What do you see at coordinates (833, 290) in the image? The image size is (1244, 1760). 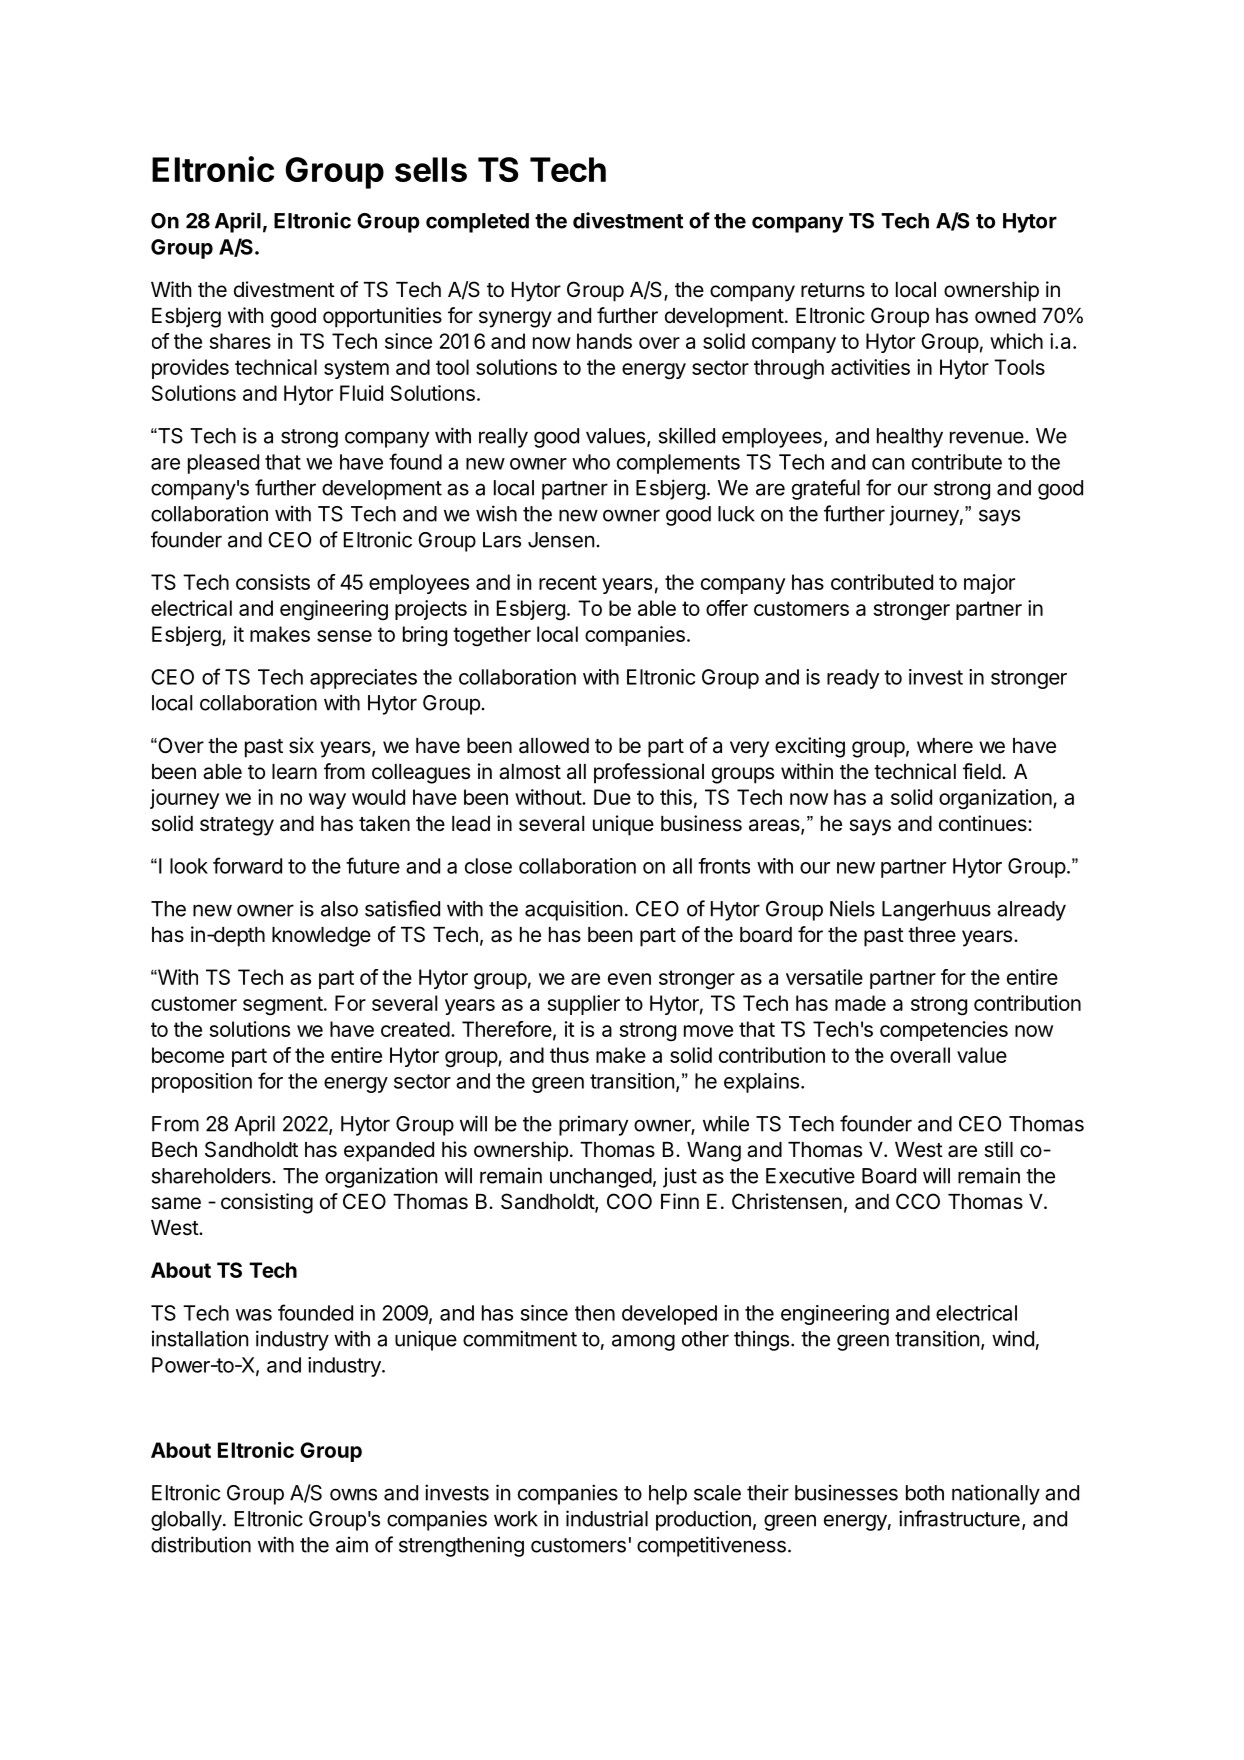 I see `returns` at bounding box center [833, 290].
